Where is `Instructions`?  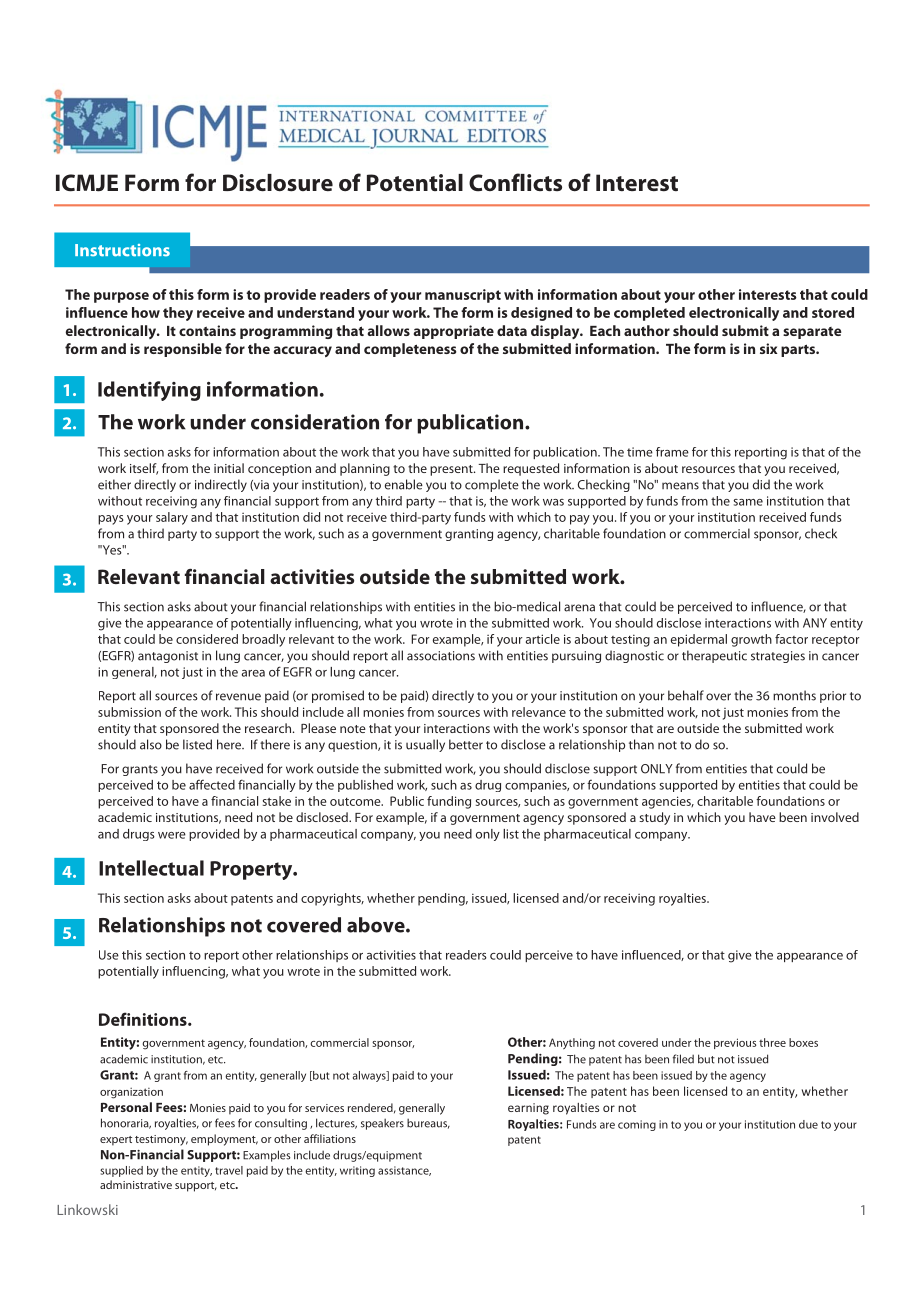 Instructions is located at coordinates (122, 250).
